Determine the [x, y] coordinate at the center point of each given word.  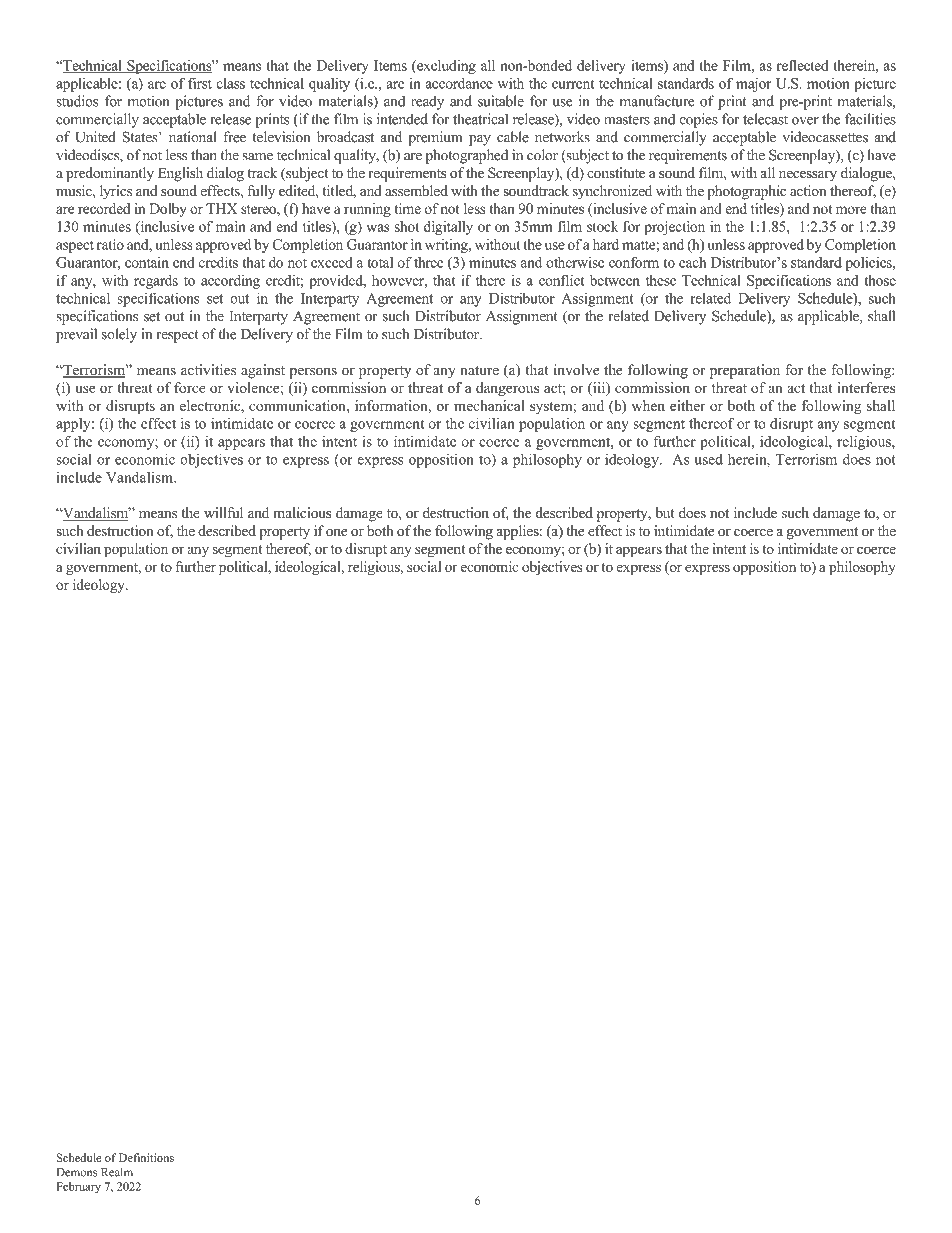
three [429, 262]
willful [223, 512]
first [200, 83]
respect [177, 336]
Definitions [146, 1157]
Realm [117, 1172]
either [688, 405]
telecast [765, 119]
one [336, 532]
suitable [501, 101]
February [78, 1188]
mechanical [489, 405]
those [880, 280]
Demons [77, 1172]
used [709, 459]
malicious [302, 512]
